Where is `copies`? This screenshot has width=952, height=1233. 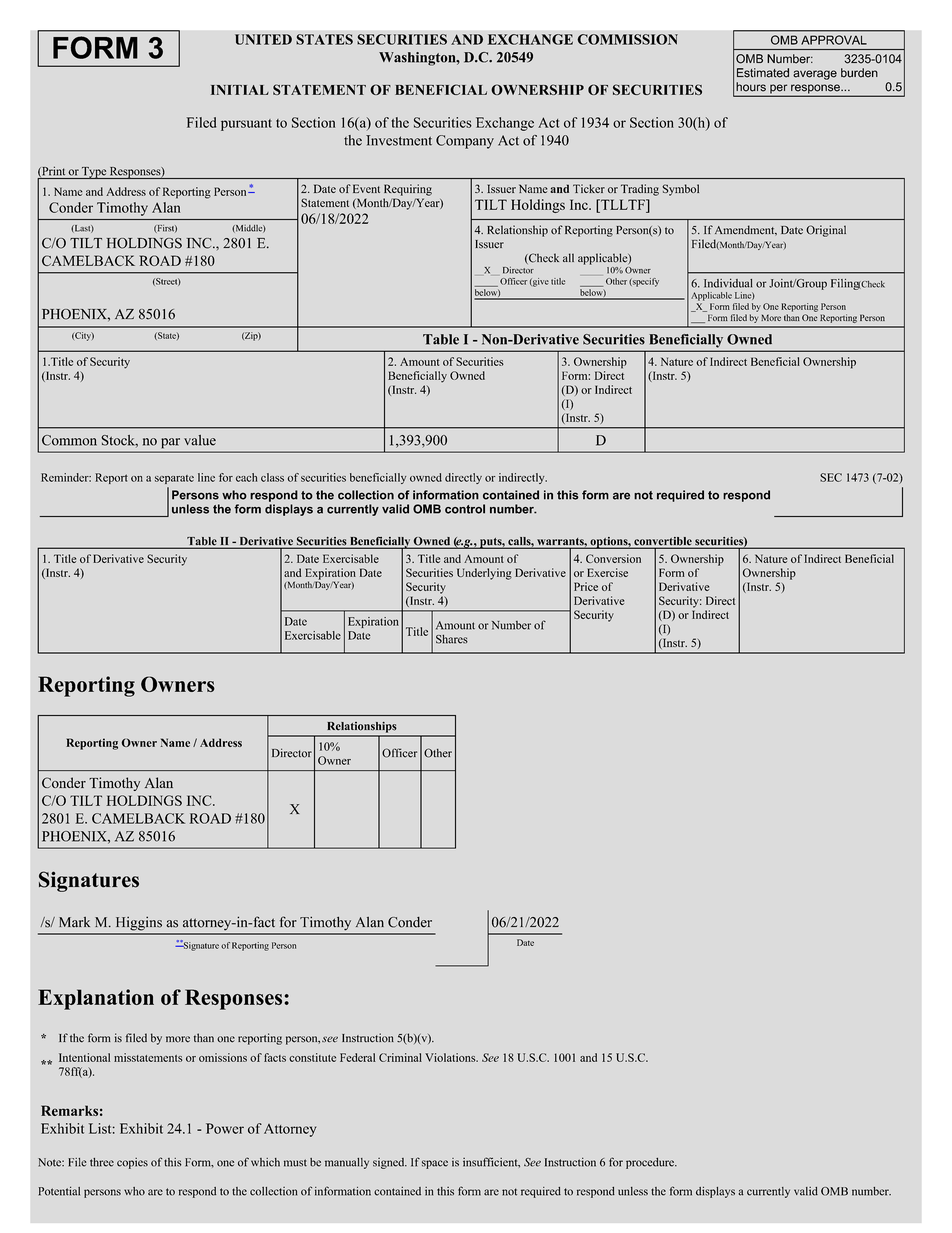
copies is located at coordinates (132, 1163).
